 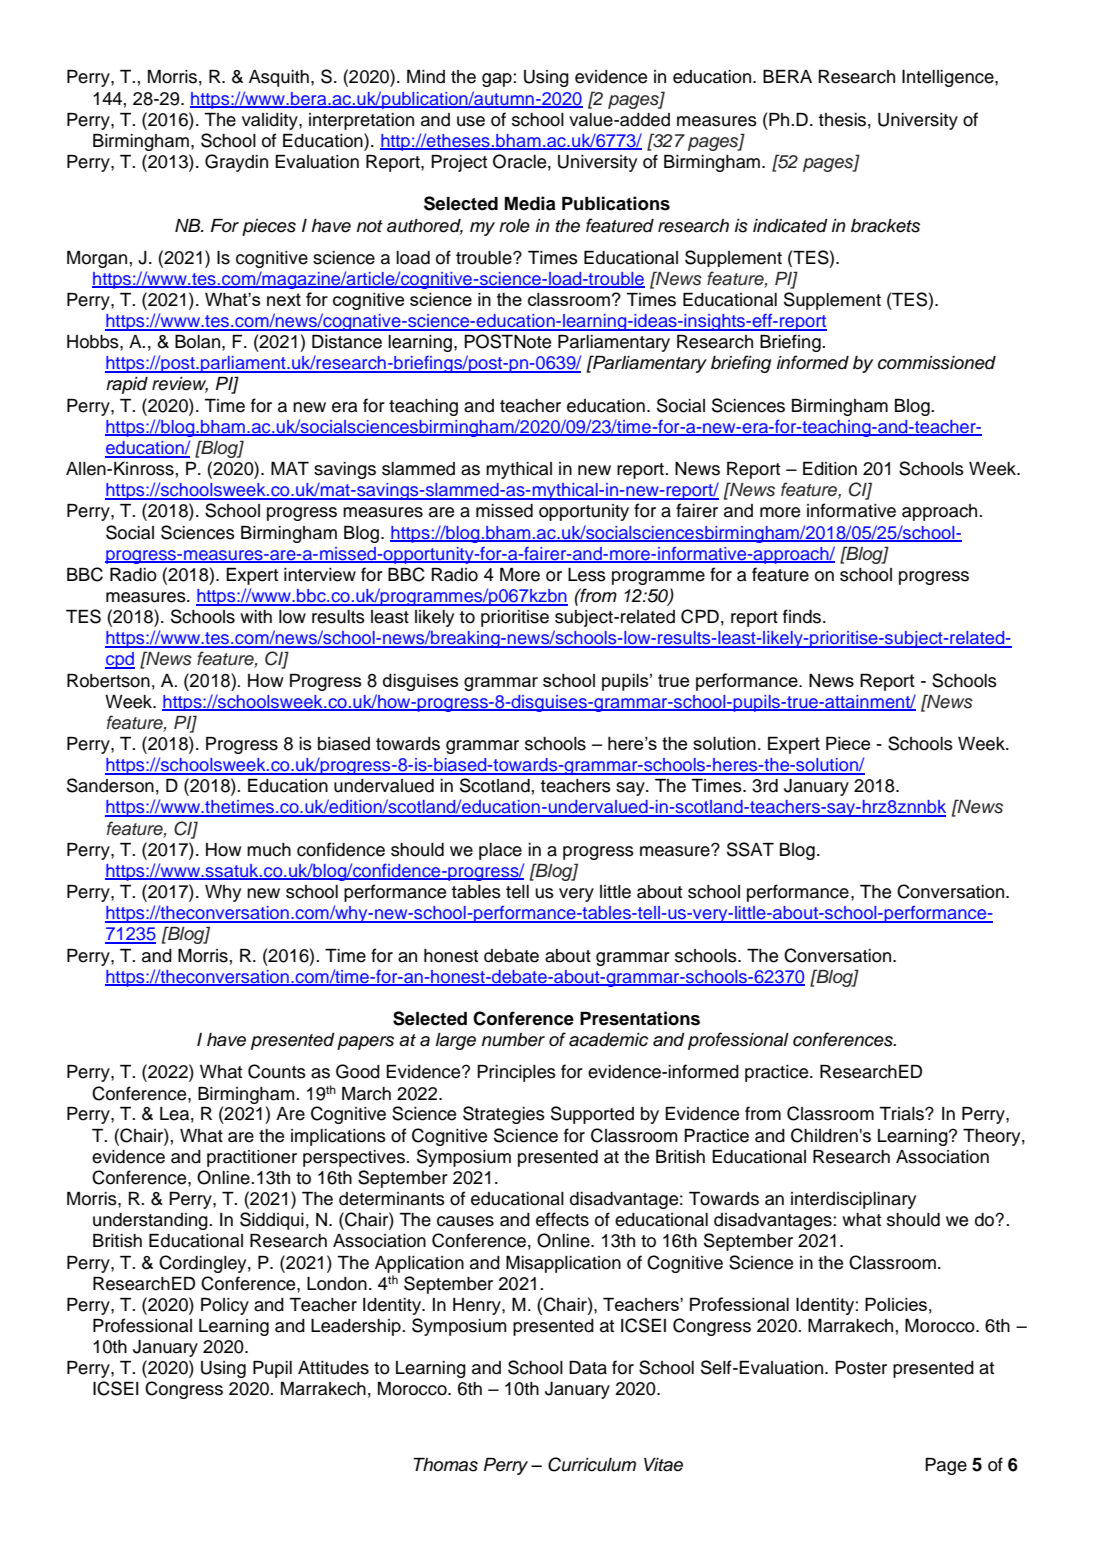 I want to click on finds, so click(x=803, y=616).
